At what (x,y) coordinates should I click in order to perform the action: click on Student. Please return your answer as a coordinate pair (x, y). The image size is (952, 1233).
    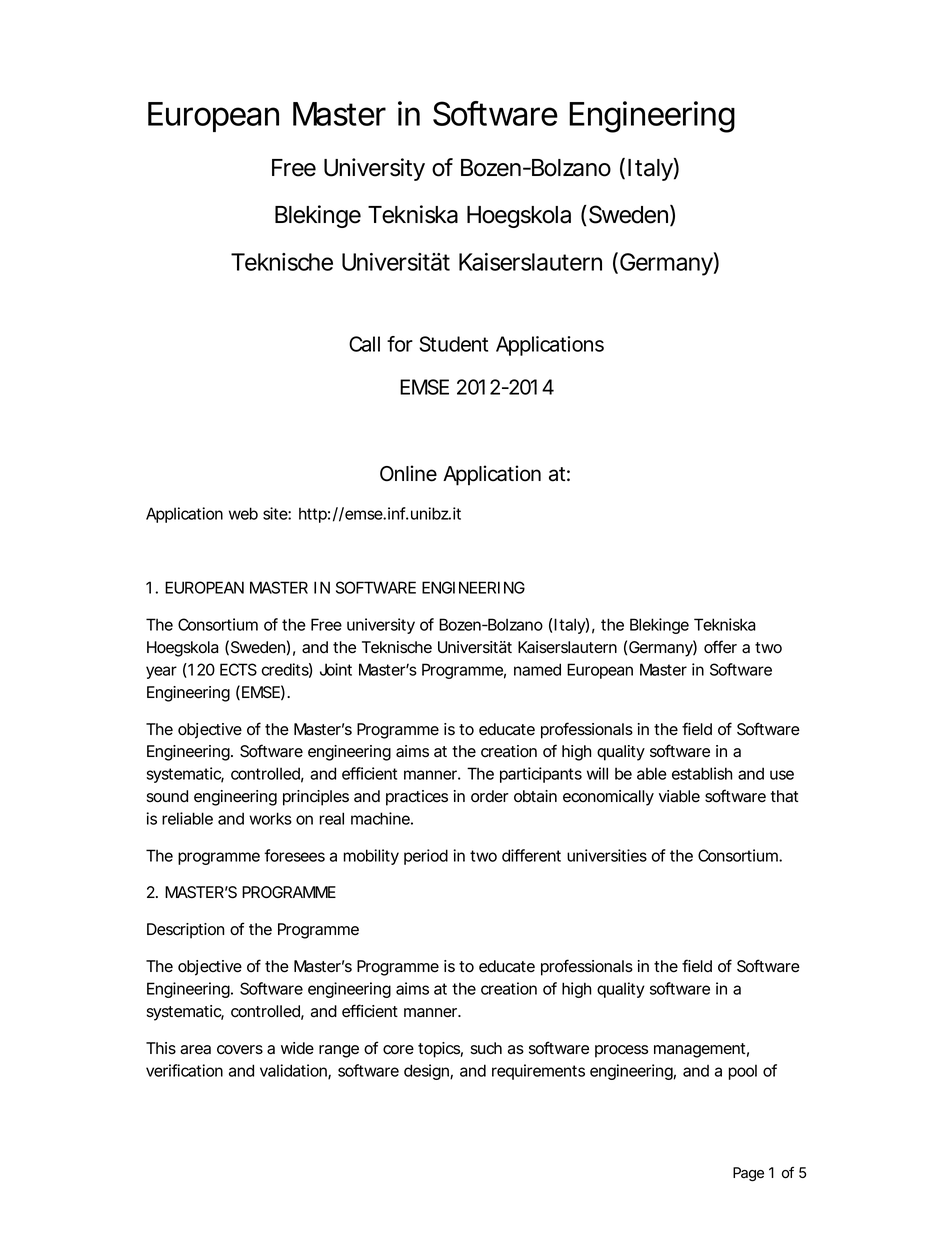
    Looking at the image, I should click on (453, 344).
